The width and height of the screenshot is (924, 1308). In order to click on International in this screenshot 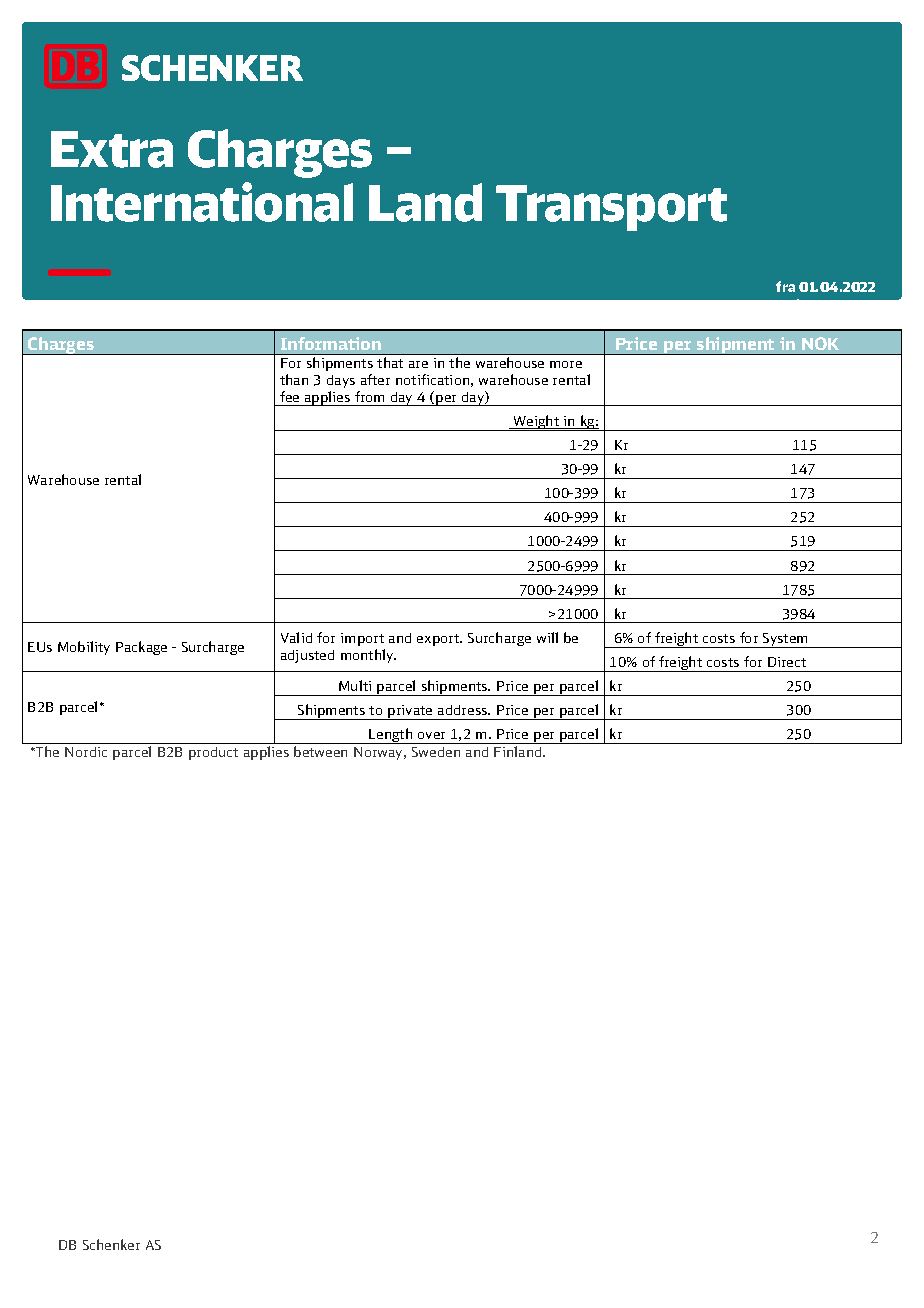, I will do `click(202, 202)`.
